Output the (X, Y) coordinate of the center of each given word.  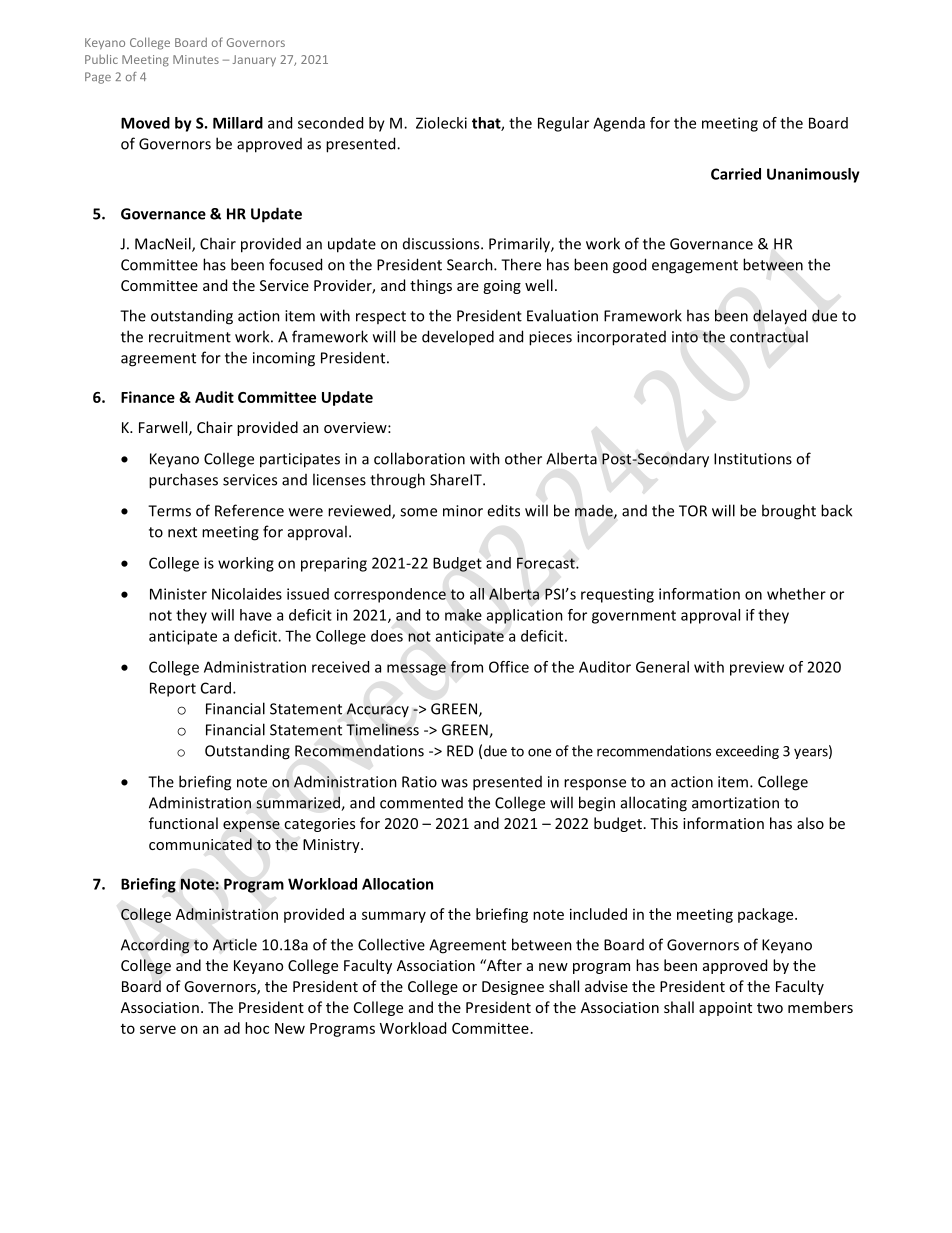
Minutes (196, 59)
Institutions (753, 459)
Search (471, 264)
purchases (183, 481)
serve (158, 1029)
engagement (695, 267)
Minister (178, 594)
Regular (563, 124)
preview (757, 668)
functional (183, 823)
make (463, 615)
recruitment (190, 337)
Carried (736, 174)
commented (421, 803)
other (523, 458)
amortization (735, 803)
